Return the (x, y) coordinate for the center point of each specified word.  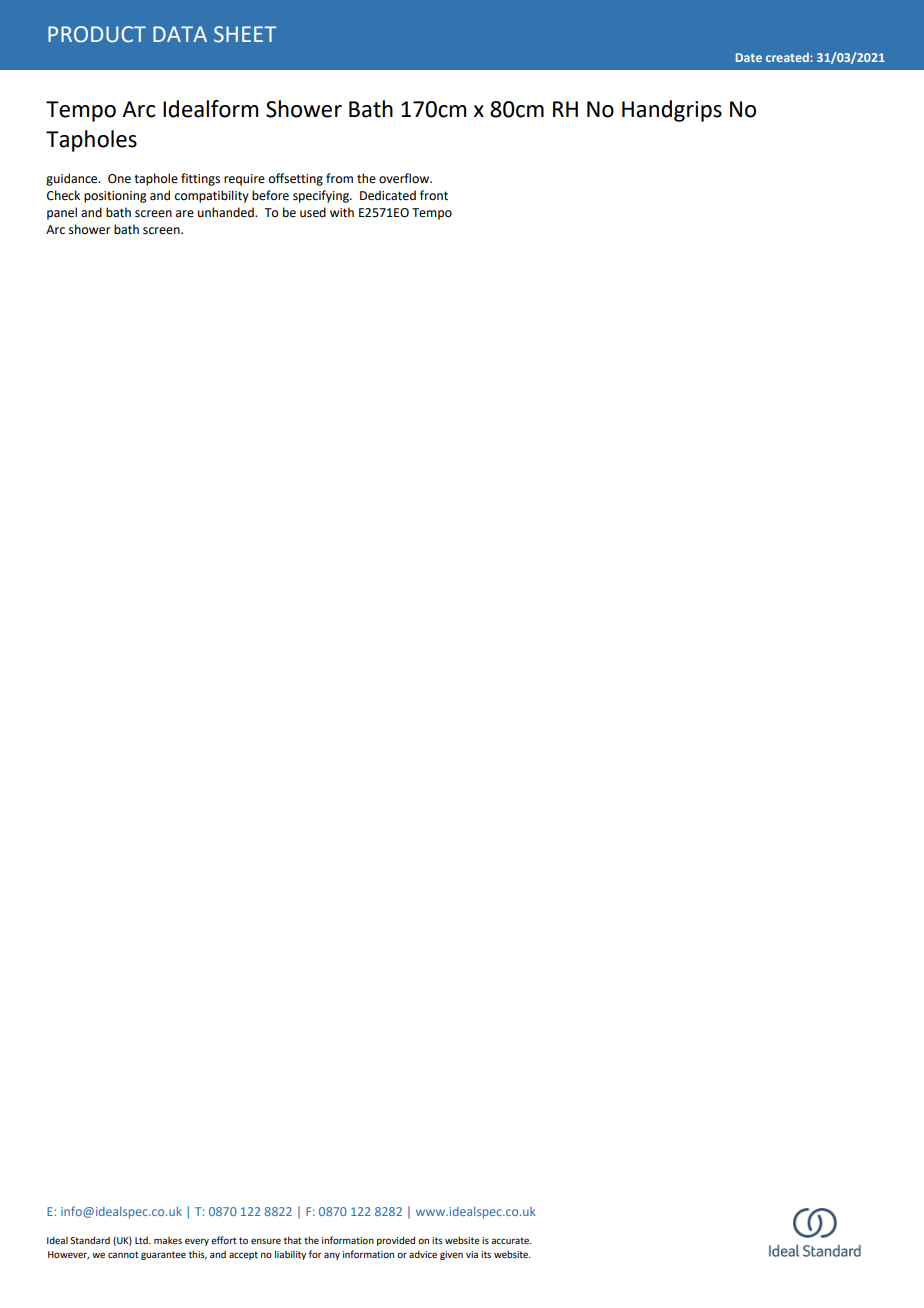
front (434, 195)
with (342, 212)
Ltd (142, 1240)
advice (423, 1254)
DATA (180, 34)
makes (168, 1240)
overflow (405, 178)
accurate (511, 1240)
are (185, 214)
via (472, 1254)
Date (749, 57)
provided (396, 1241)
